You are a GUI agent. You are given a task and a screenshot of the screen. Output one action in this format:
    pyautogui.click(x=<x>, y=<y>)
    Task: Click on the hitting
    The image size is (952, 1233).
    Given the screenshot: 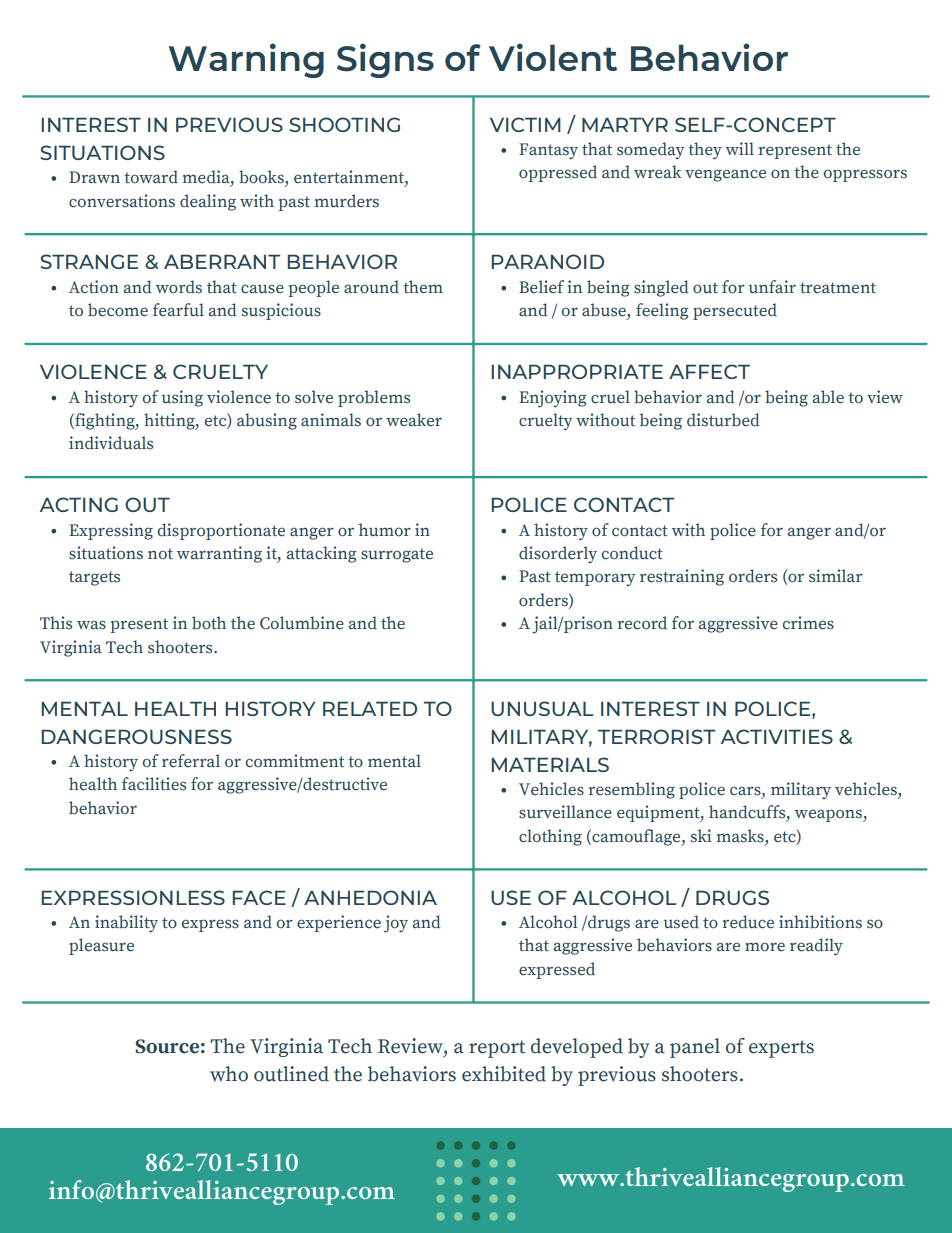 What is the action you would take?
    pyautogui.click(x=170, y=421)
